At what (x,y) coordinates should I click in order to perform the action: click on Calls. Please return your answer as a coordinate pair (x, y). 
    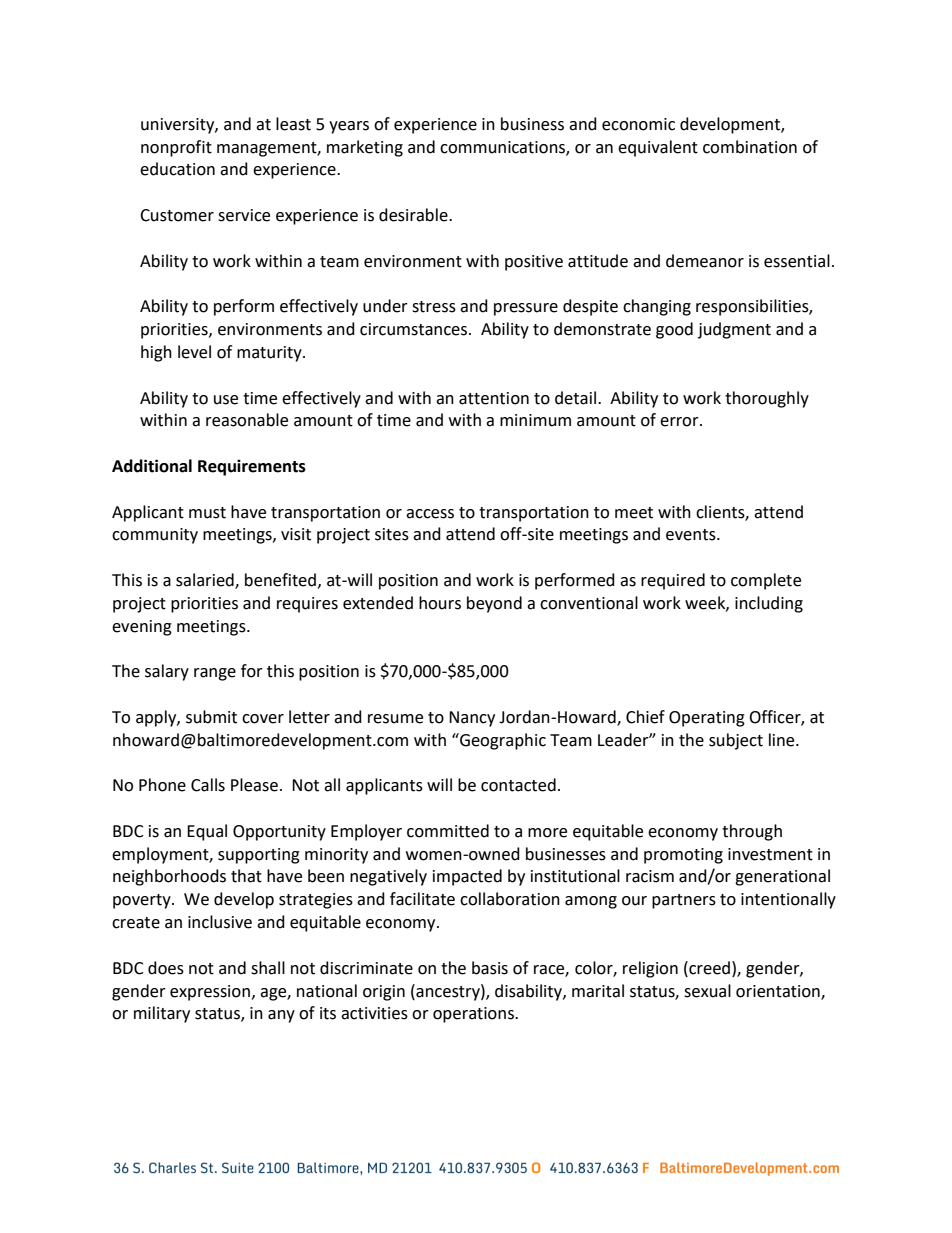
    Looking at the image, I should click on (208, 785).
